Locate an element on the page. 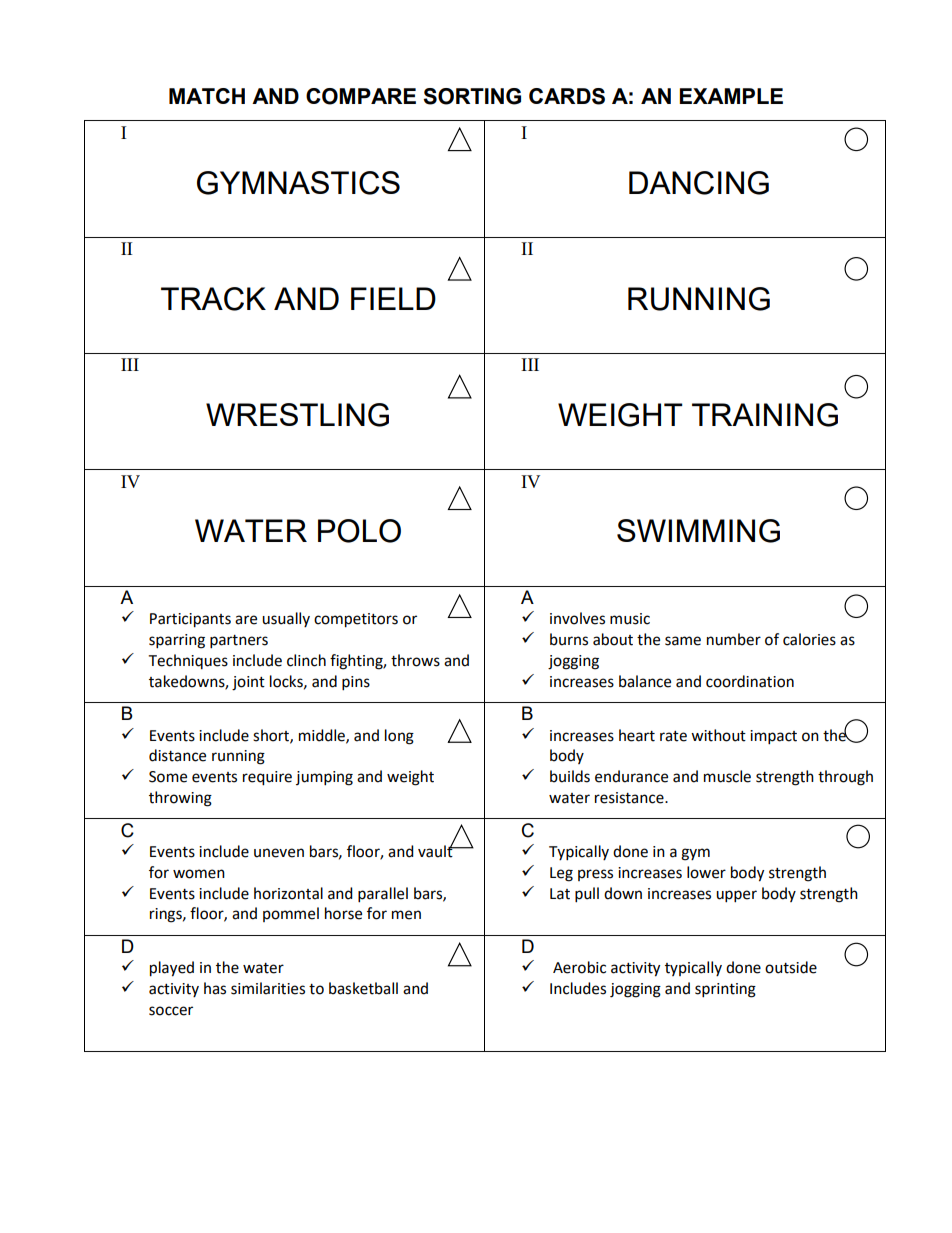 The height and width of the image is (1233, 952). EXAMPLE is located at coordinates (731, 96).
